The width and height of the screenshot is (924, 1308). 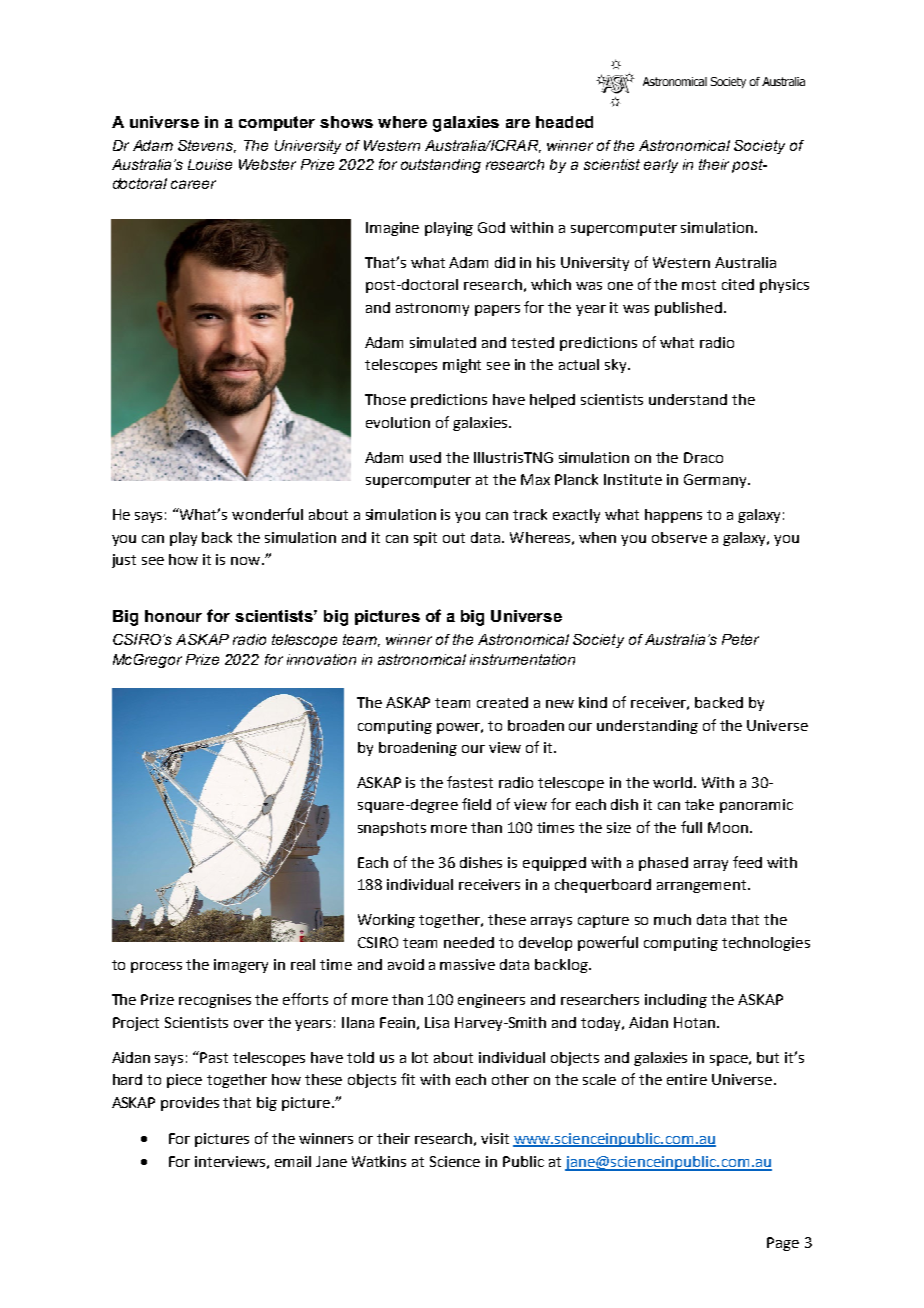 I want to click on outstanding, so click(x=441, y=166).
